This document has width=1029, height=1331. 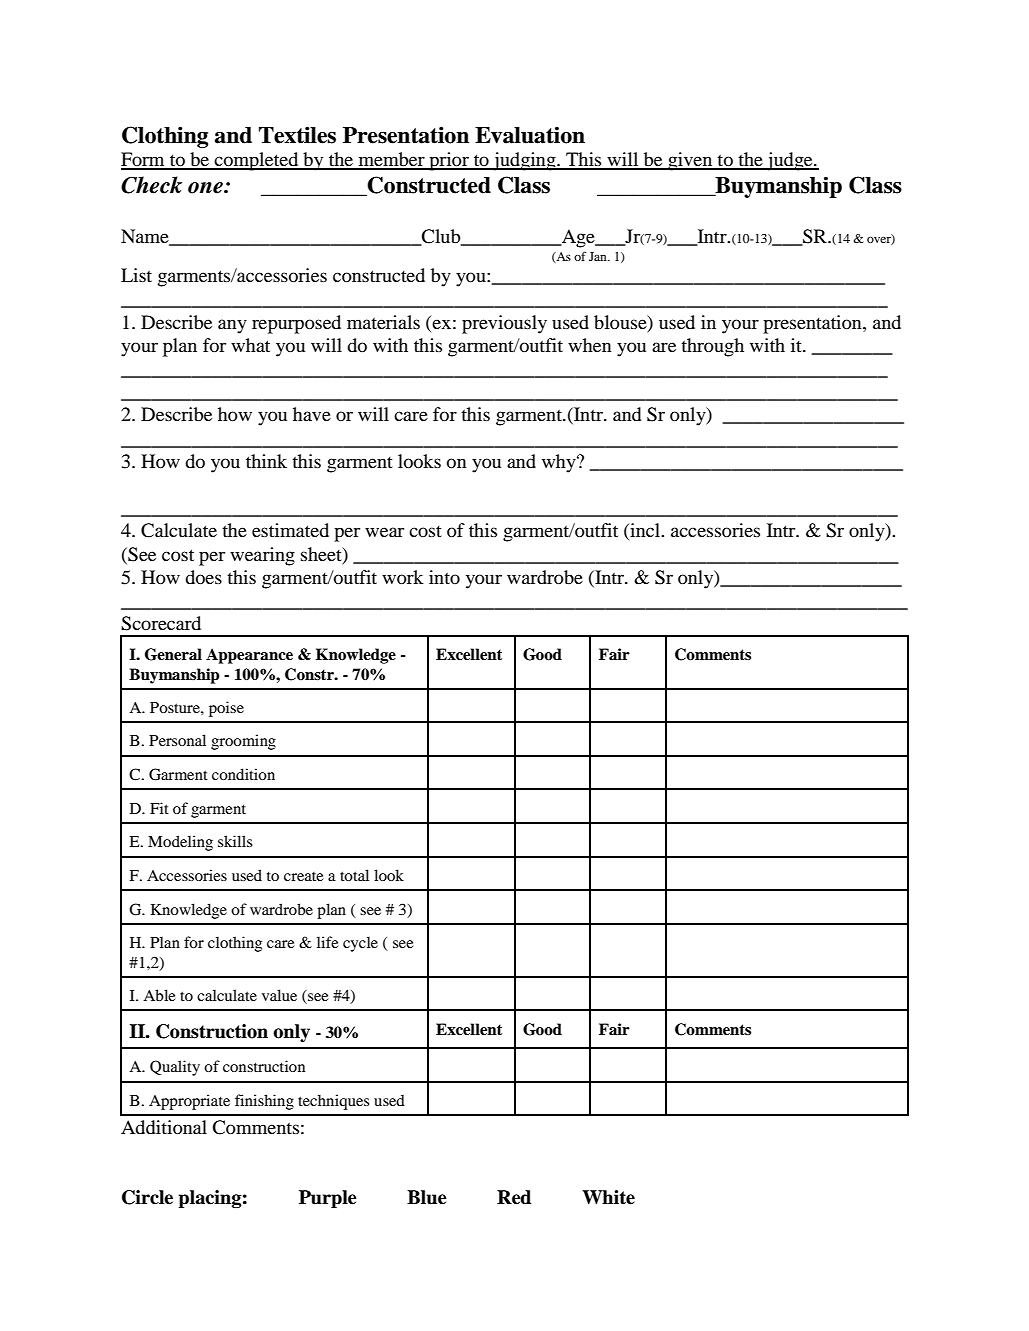 I want to click on incl, so click(x=645, y=531).
